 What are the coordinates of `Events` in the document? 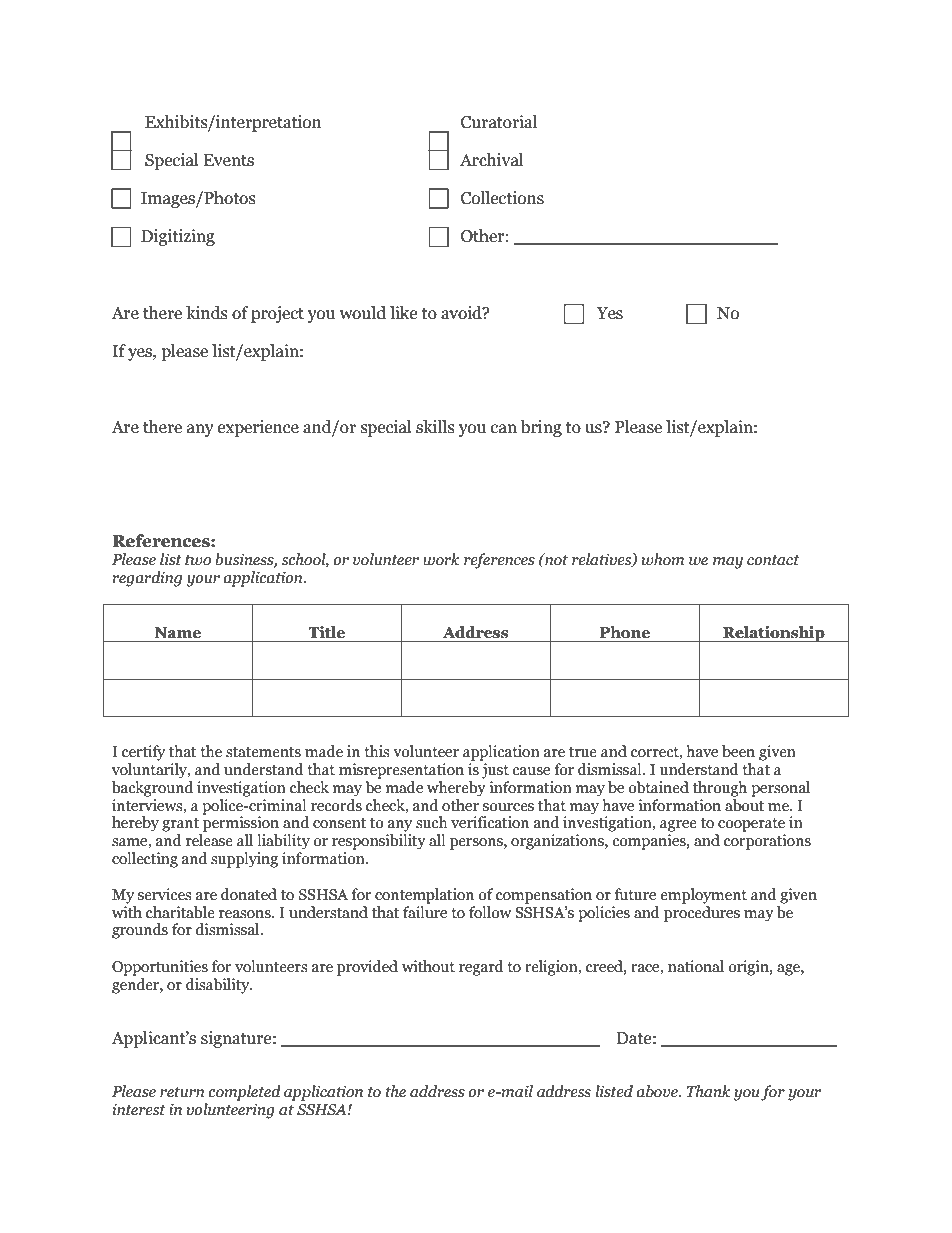 It's located at (228, 160).
